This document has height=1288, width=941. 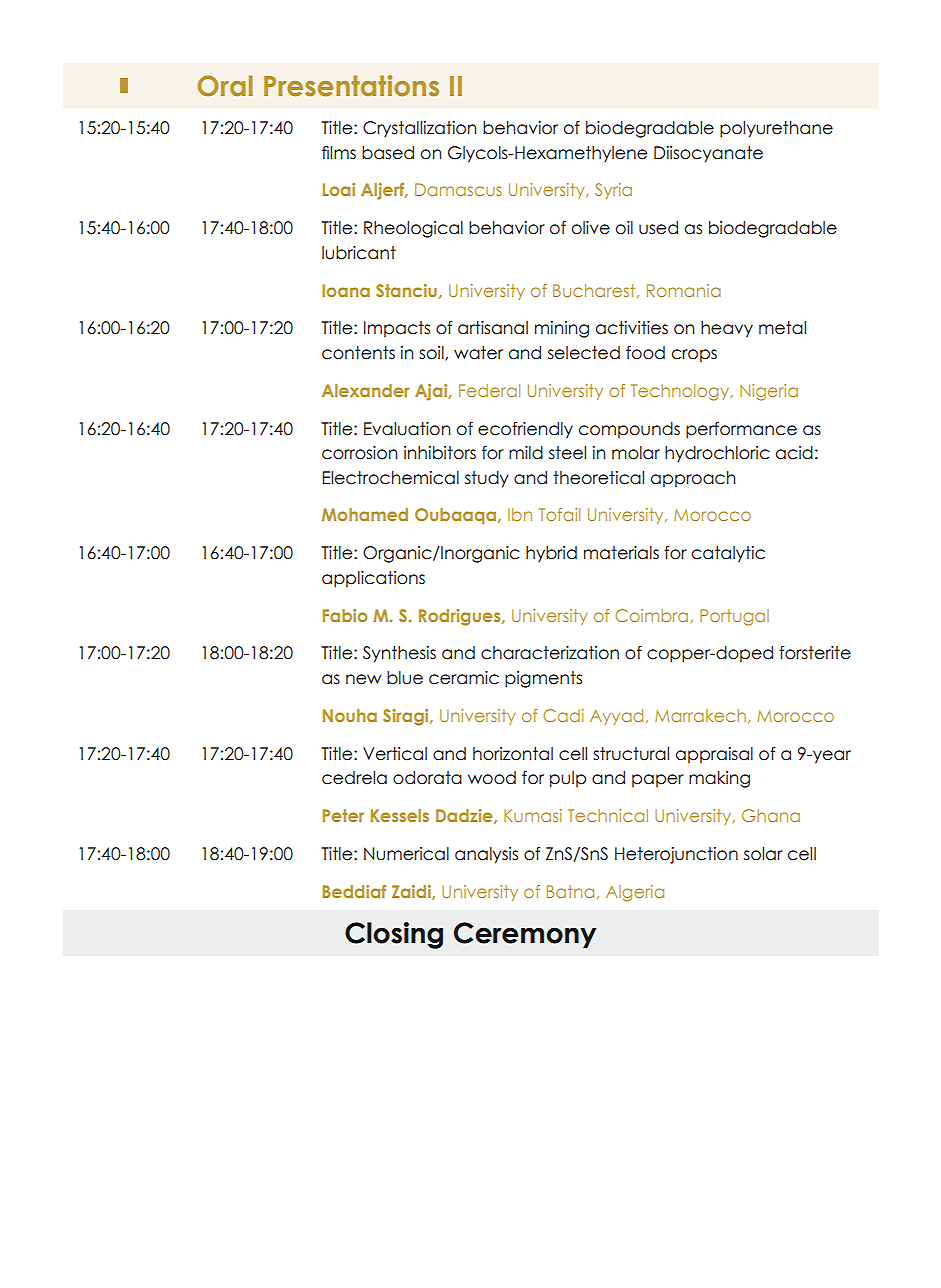 I want to click on Presentations, so click(x=351, y=86).
